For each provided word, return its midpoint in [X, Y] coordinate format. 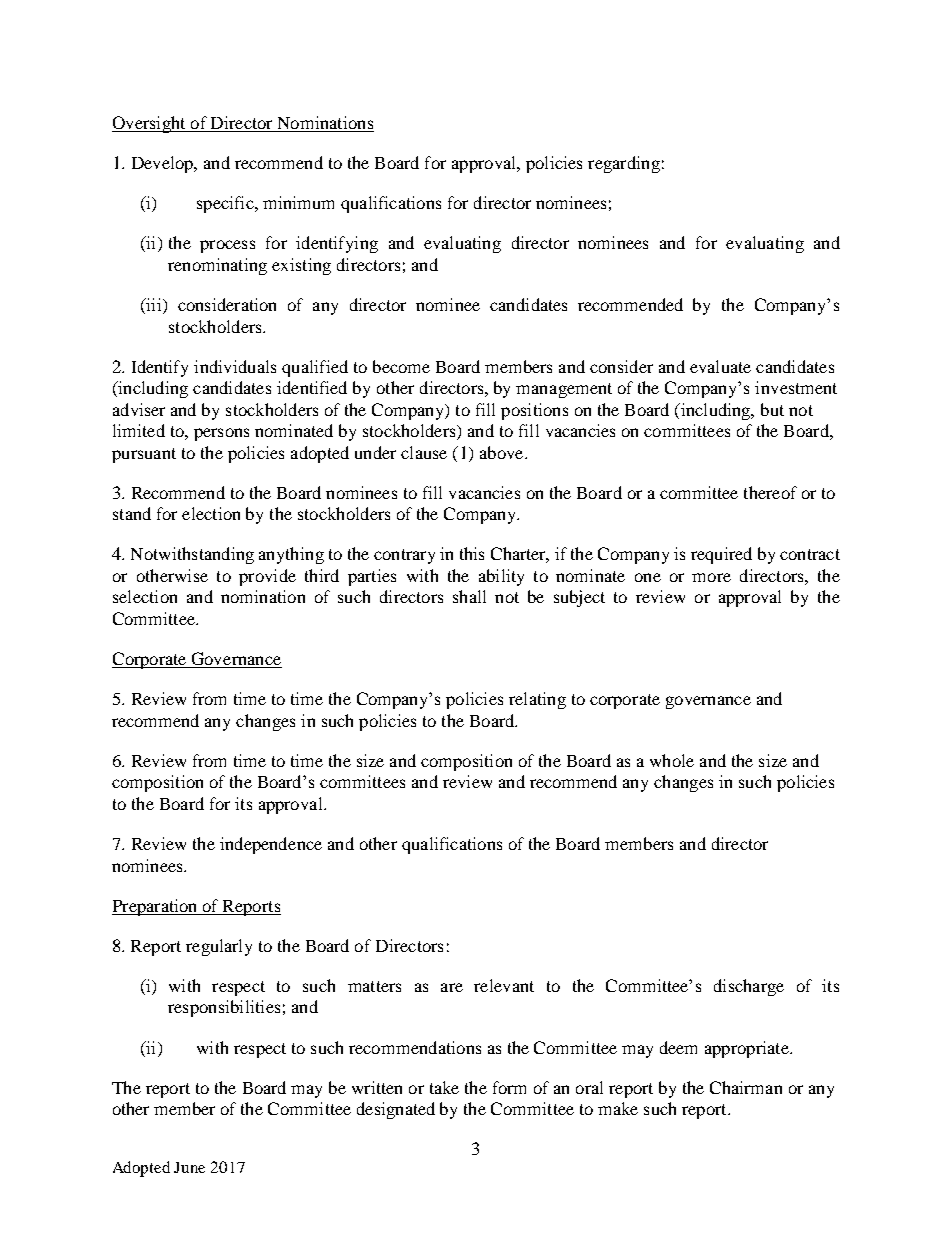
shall [469, 596]
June [189, 1167]
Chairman [746, 1087]
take [444, 1087]
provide [267, 577]
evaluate [720, 366]
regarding [624, 164]
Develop [164, 164]
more [711, 577]
